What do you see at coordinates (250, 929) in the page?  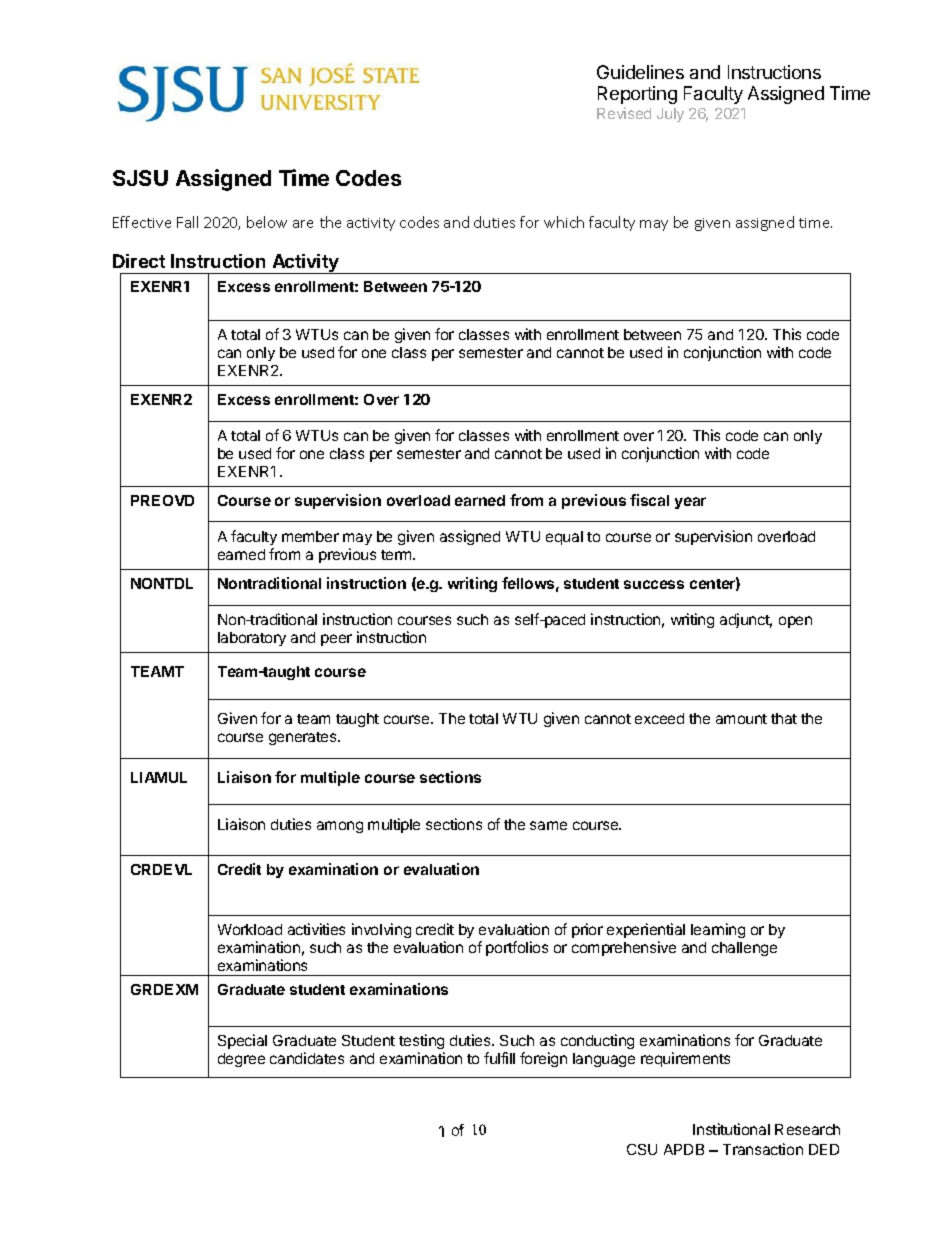 I see `Workload` at bounding box center [250, 929].
